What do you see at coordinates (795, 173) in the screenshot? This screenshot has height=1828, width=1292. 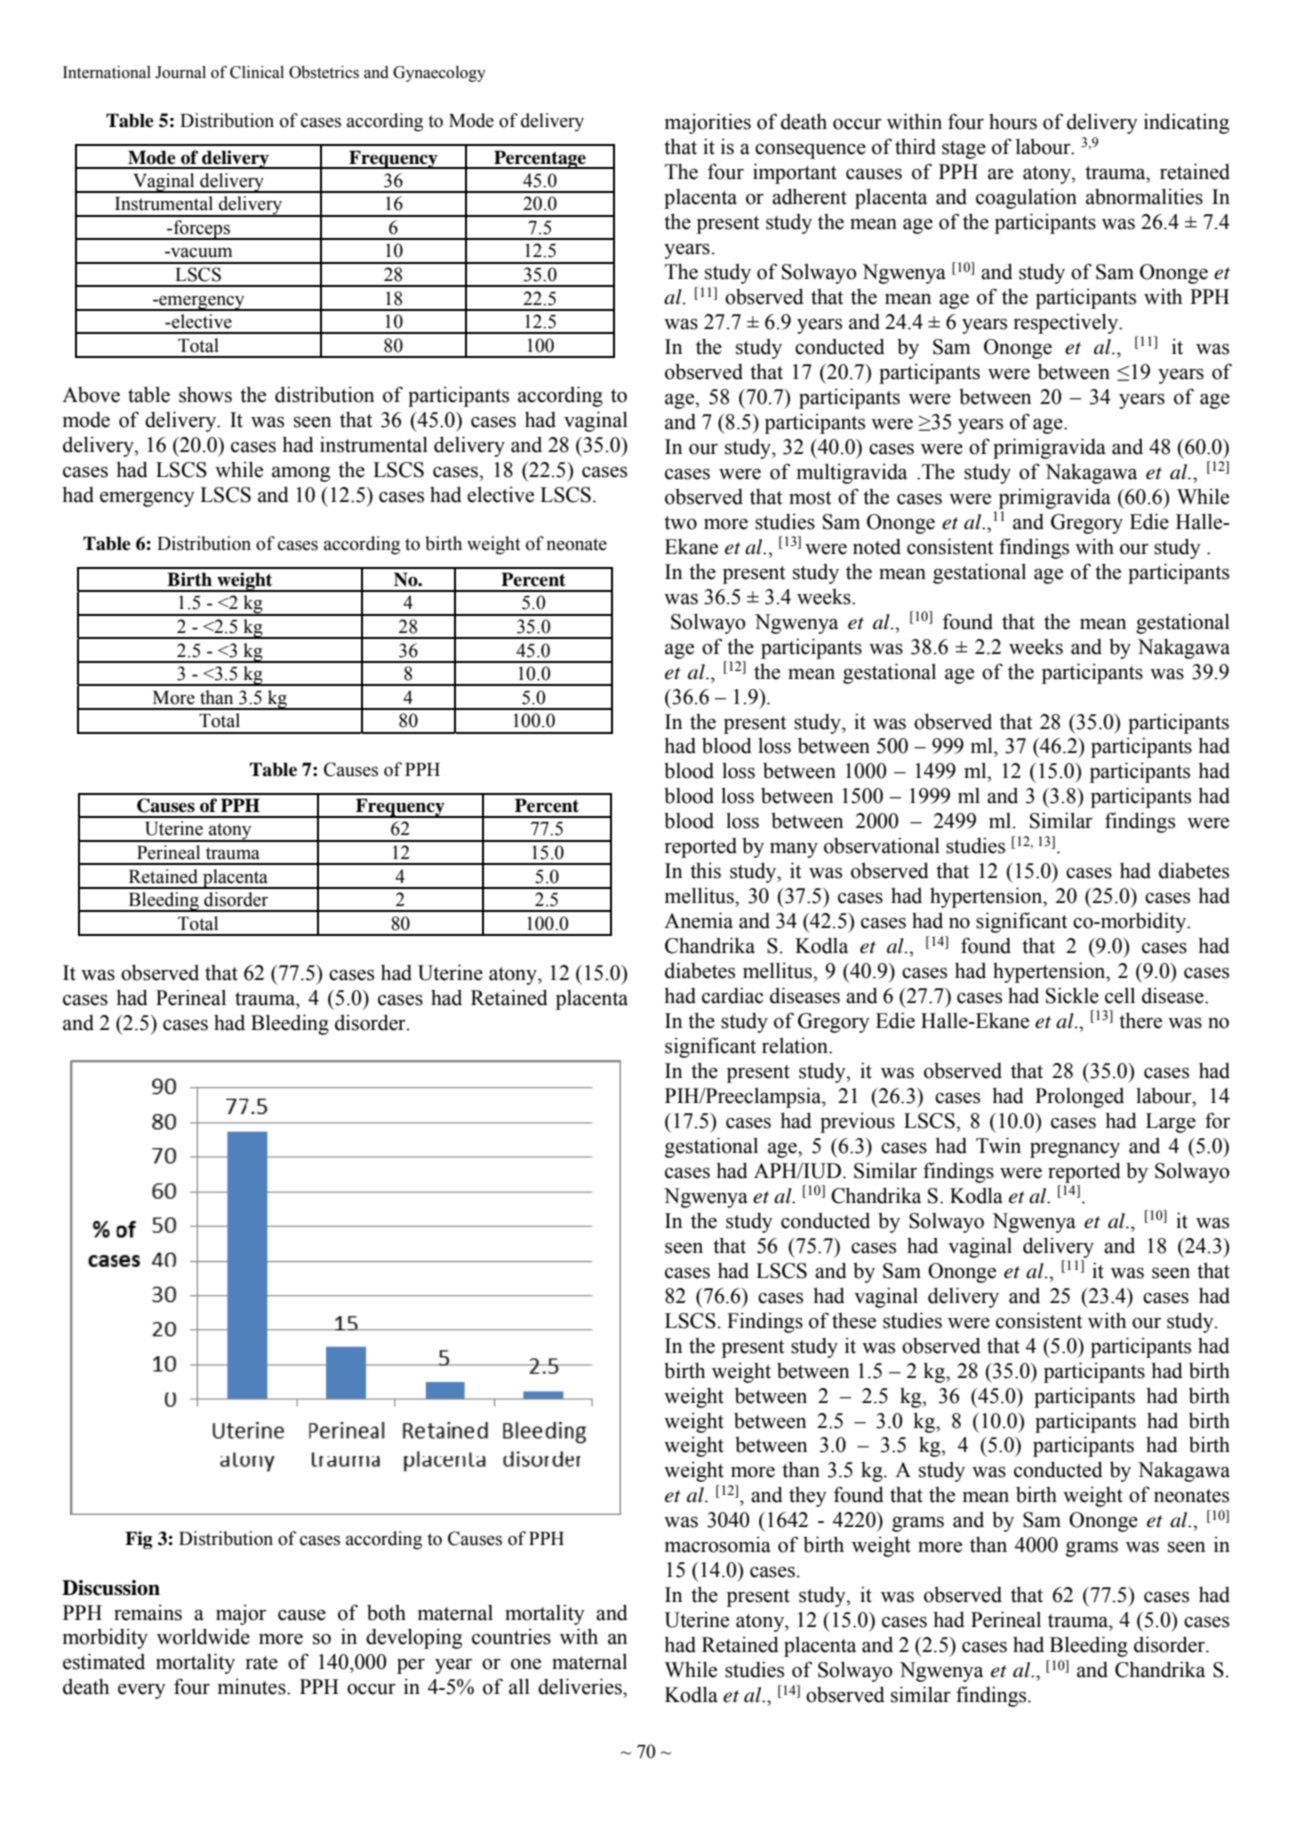 I see `important` at bounding box center [795, 173].
